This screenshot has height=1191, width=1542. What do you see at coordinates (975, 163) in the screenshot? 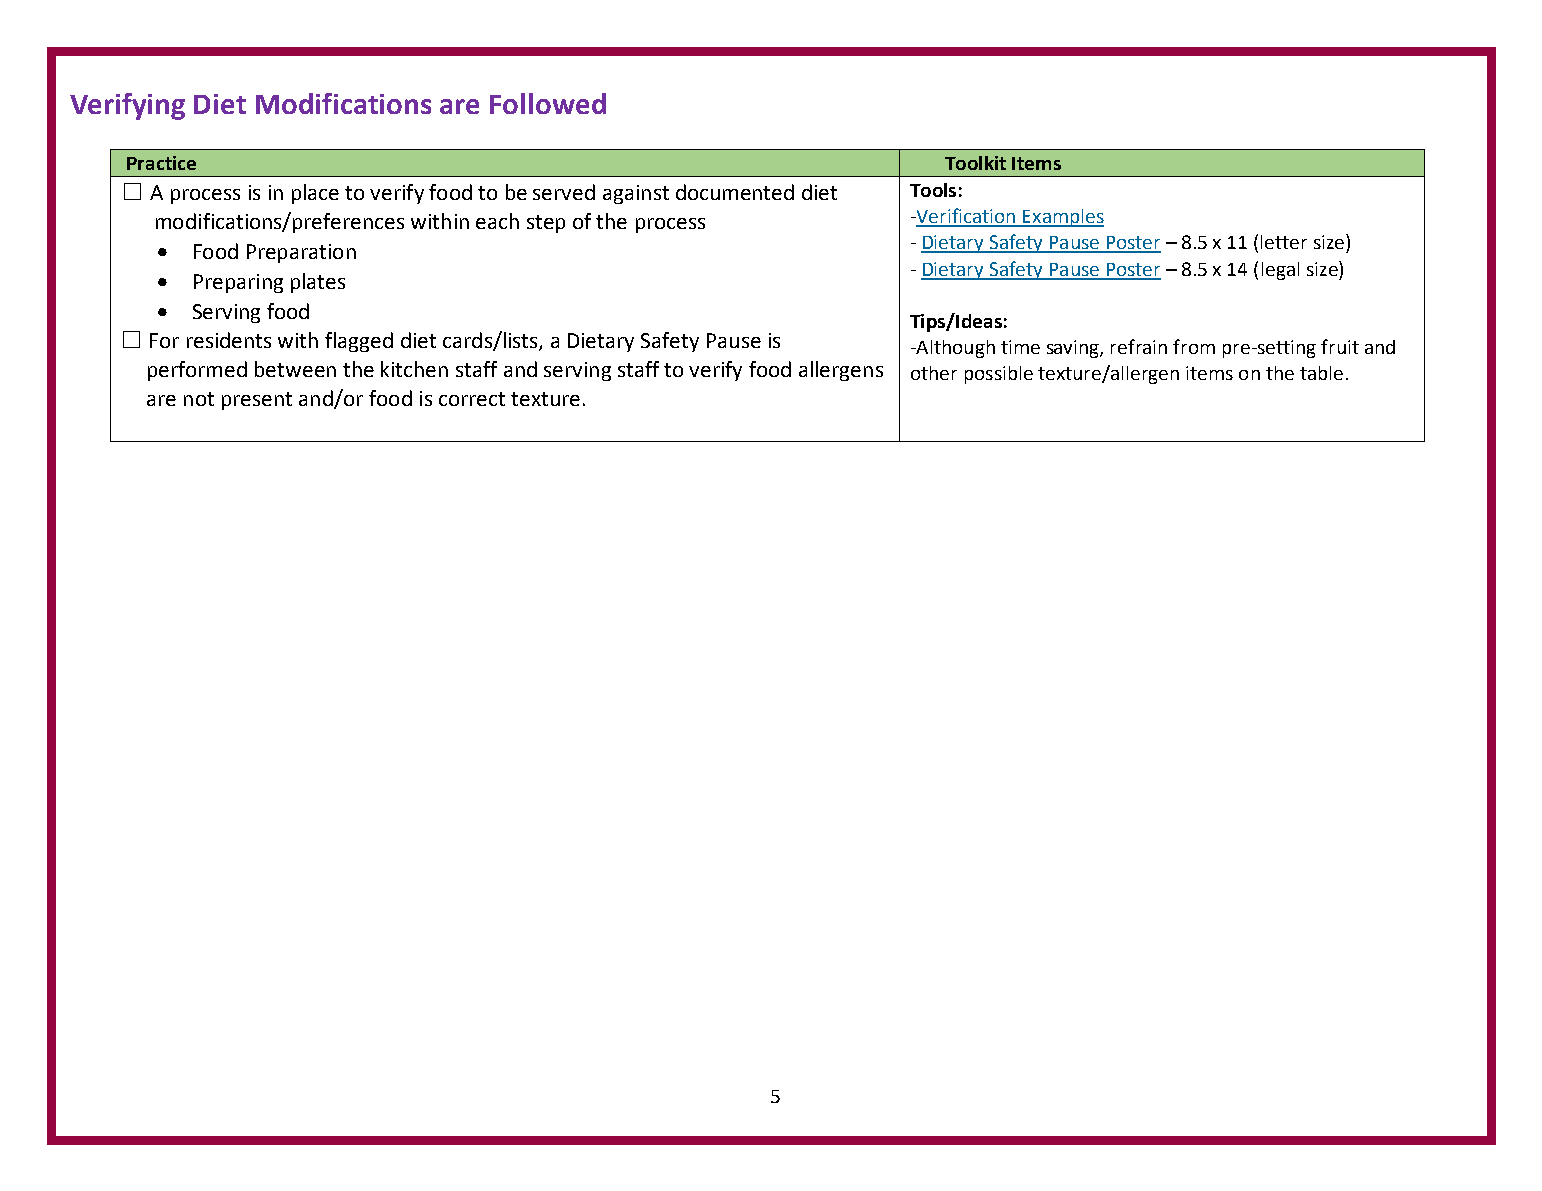
I see `Toolkit` at bounding box center [975, 163].
